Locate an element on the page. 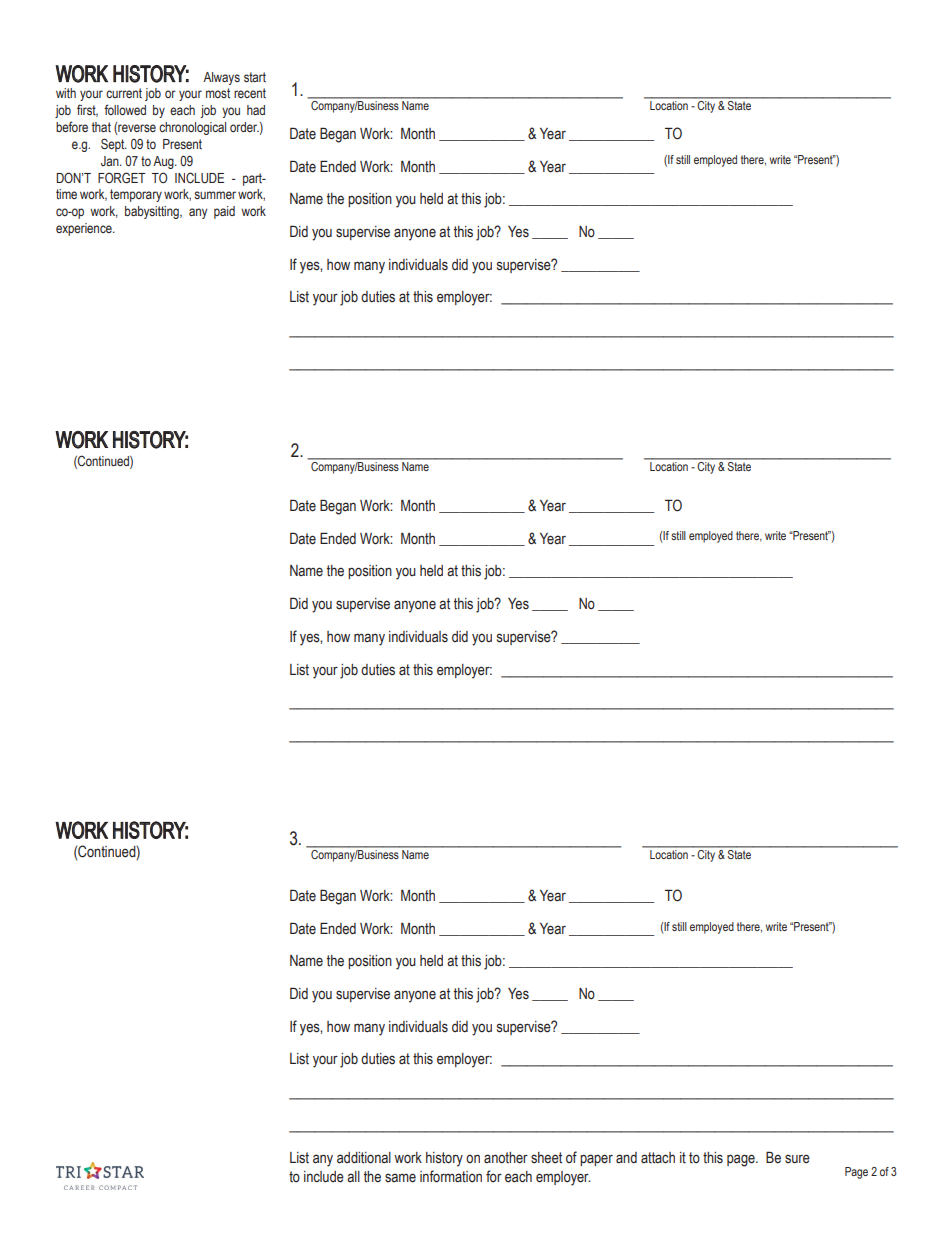  experience is located at coordinates (85, 229).
